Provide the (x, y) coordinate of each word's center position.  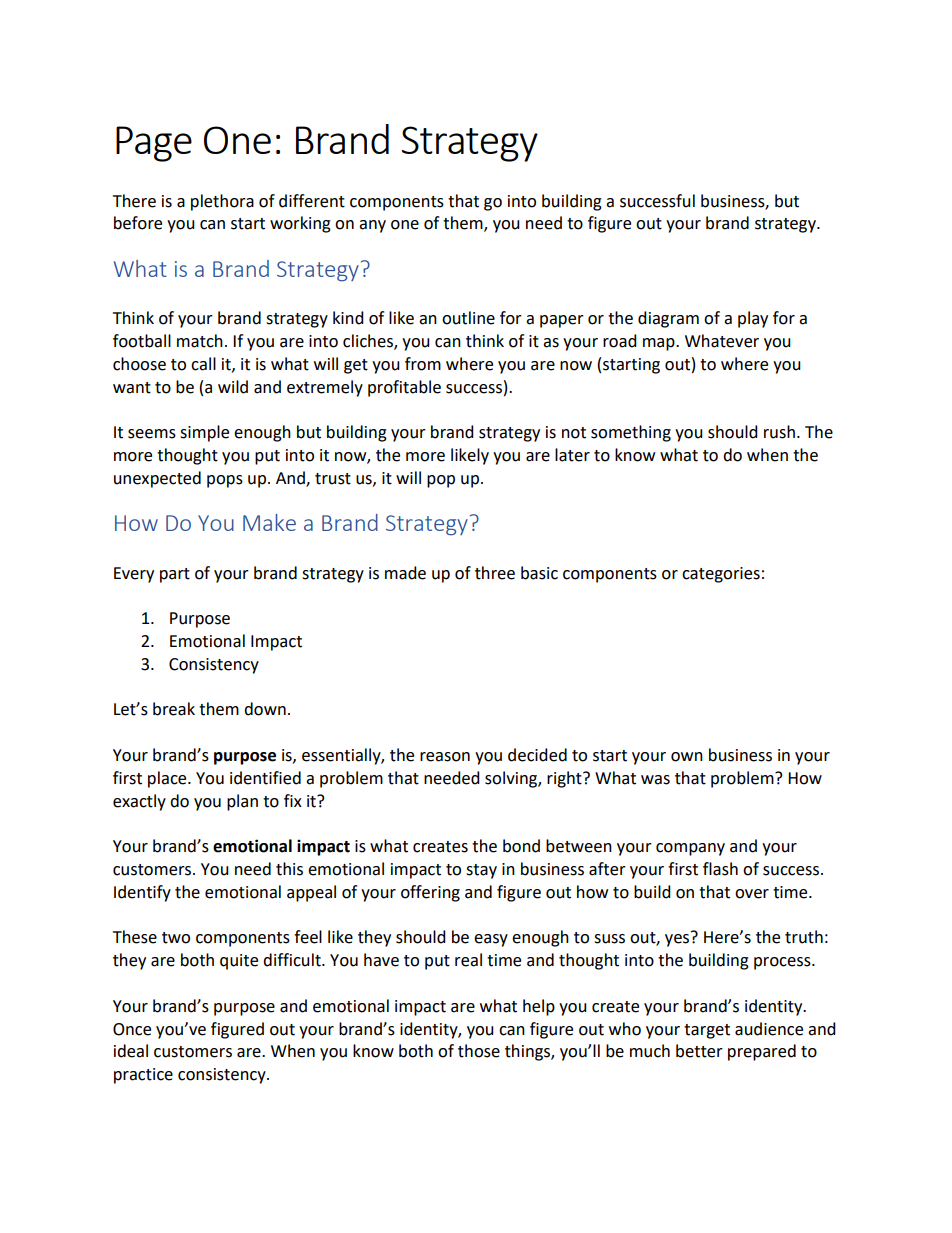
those (479, 1051)
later (572, 455)
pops (225, 481)
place (168, 779)
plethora (222, 202)
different (312, 201)
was (655, 780)
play (753, 319)
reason (445, 757)
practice (143, 1076)
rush (779, 432)
